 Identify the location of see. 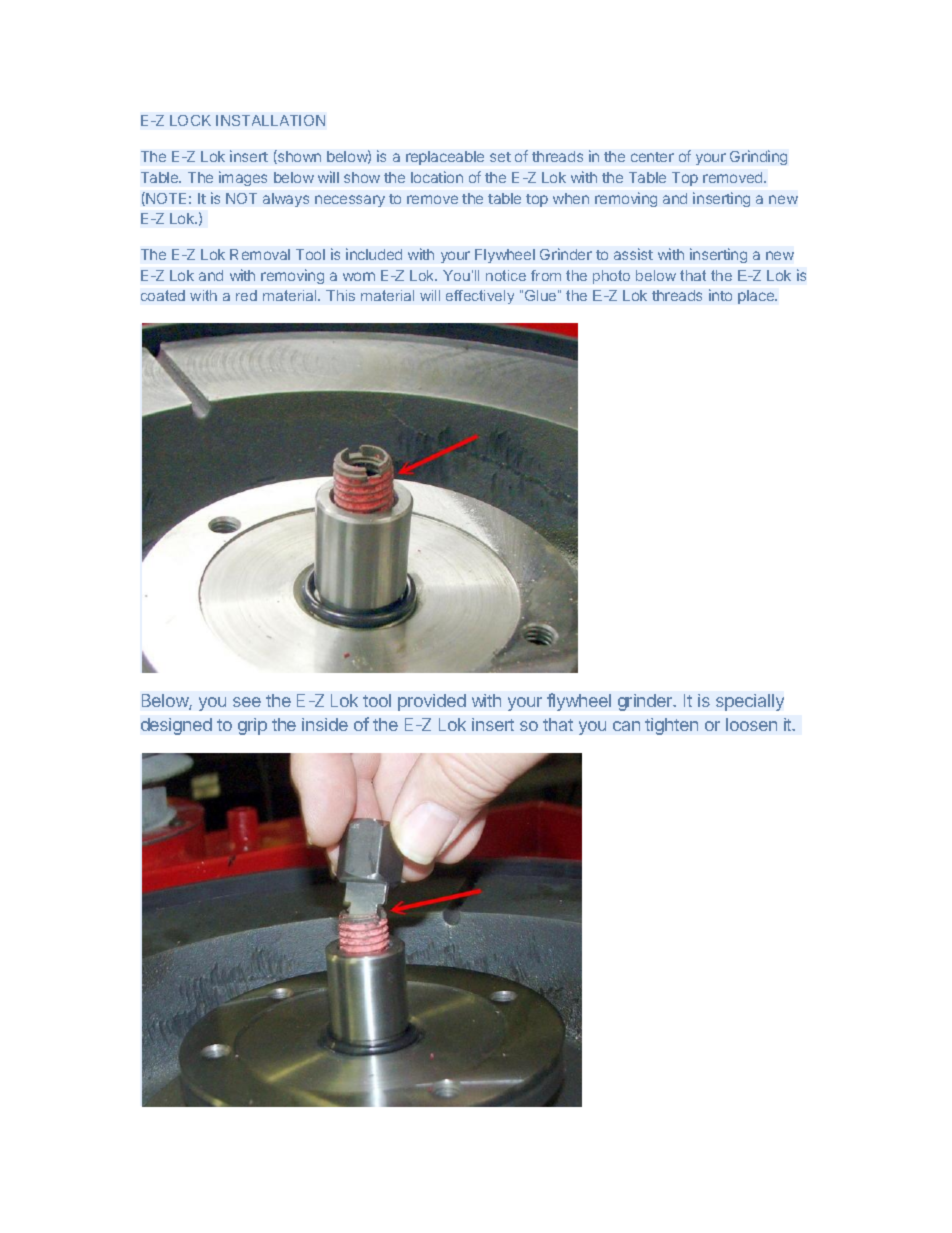
(247, 702).
